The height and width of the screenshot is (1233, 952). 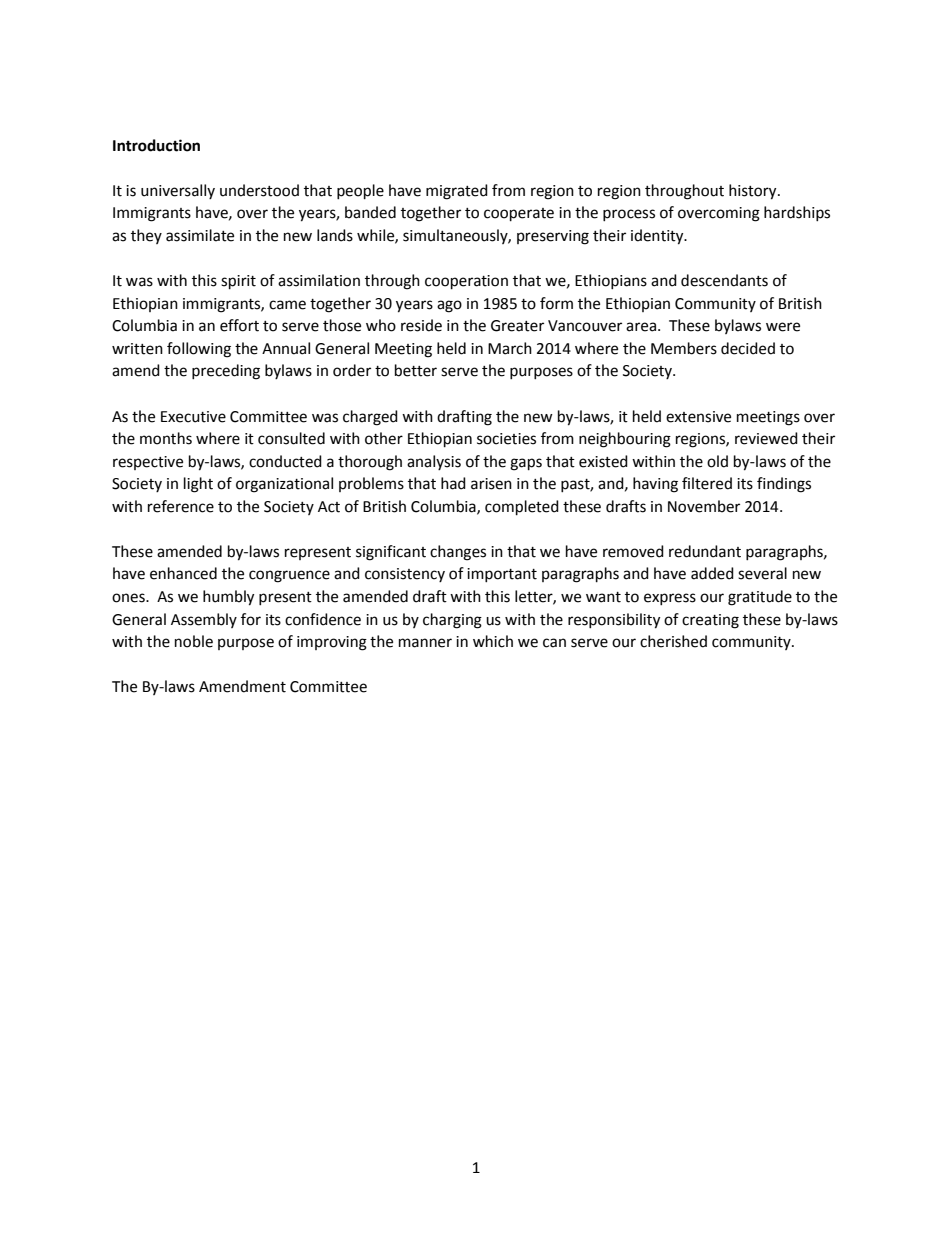 I want to click on migrated, so click(x=457, y=192).
